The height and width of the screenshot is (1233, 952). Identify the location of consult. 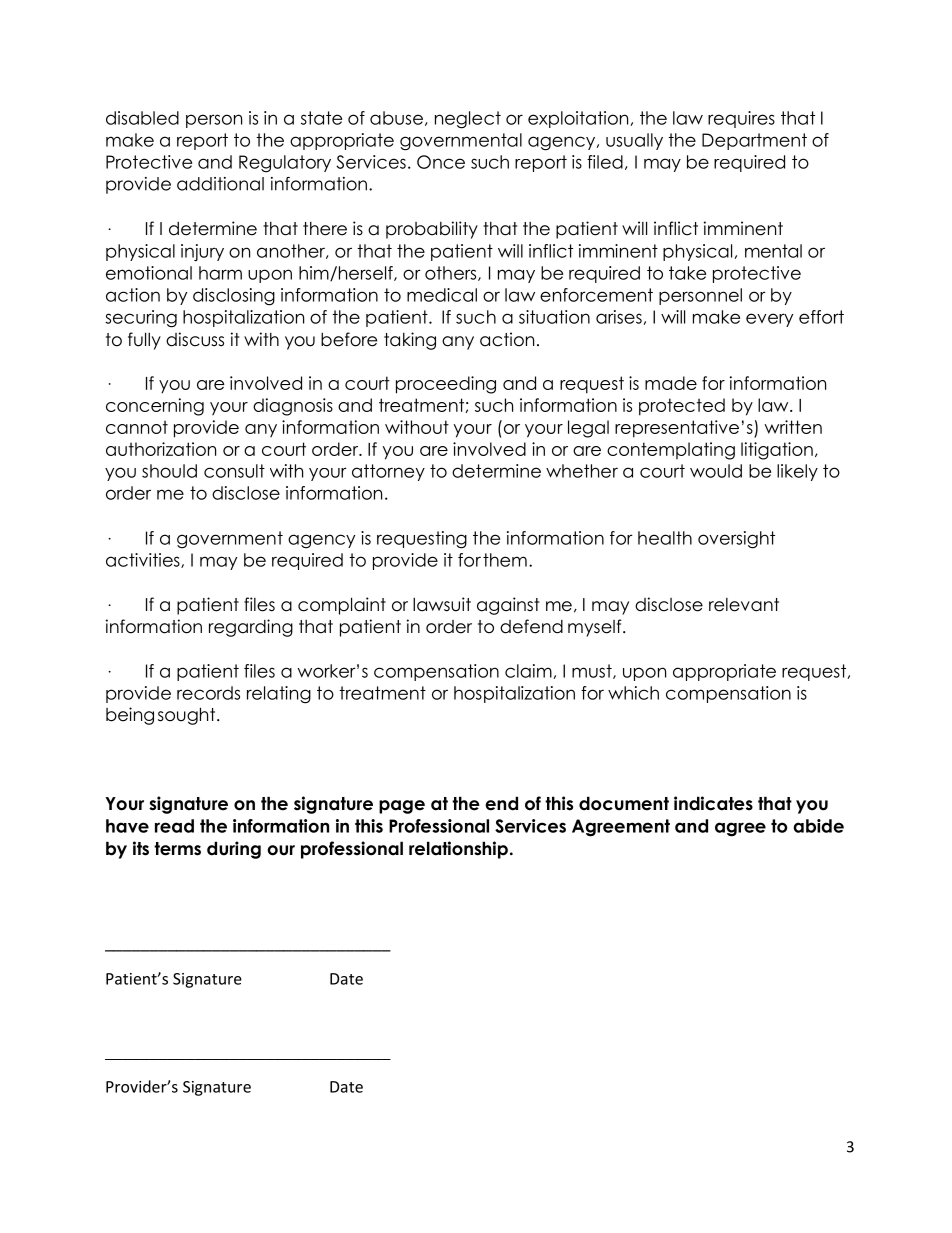
(234, 471).
